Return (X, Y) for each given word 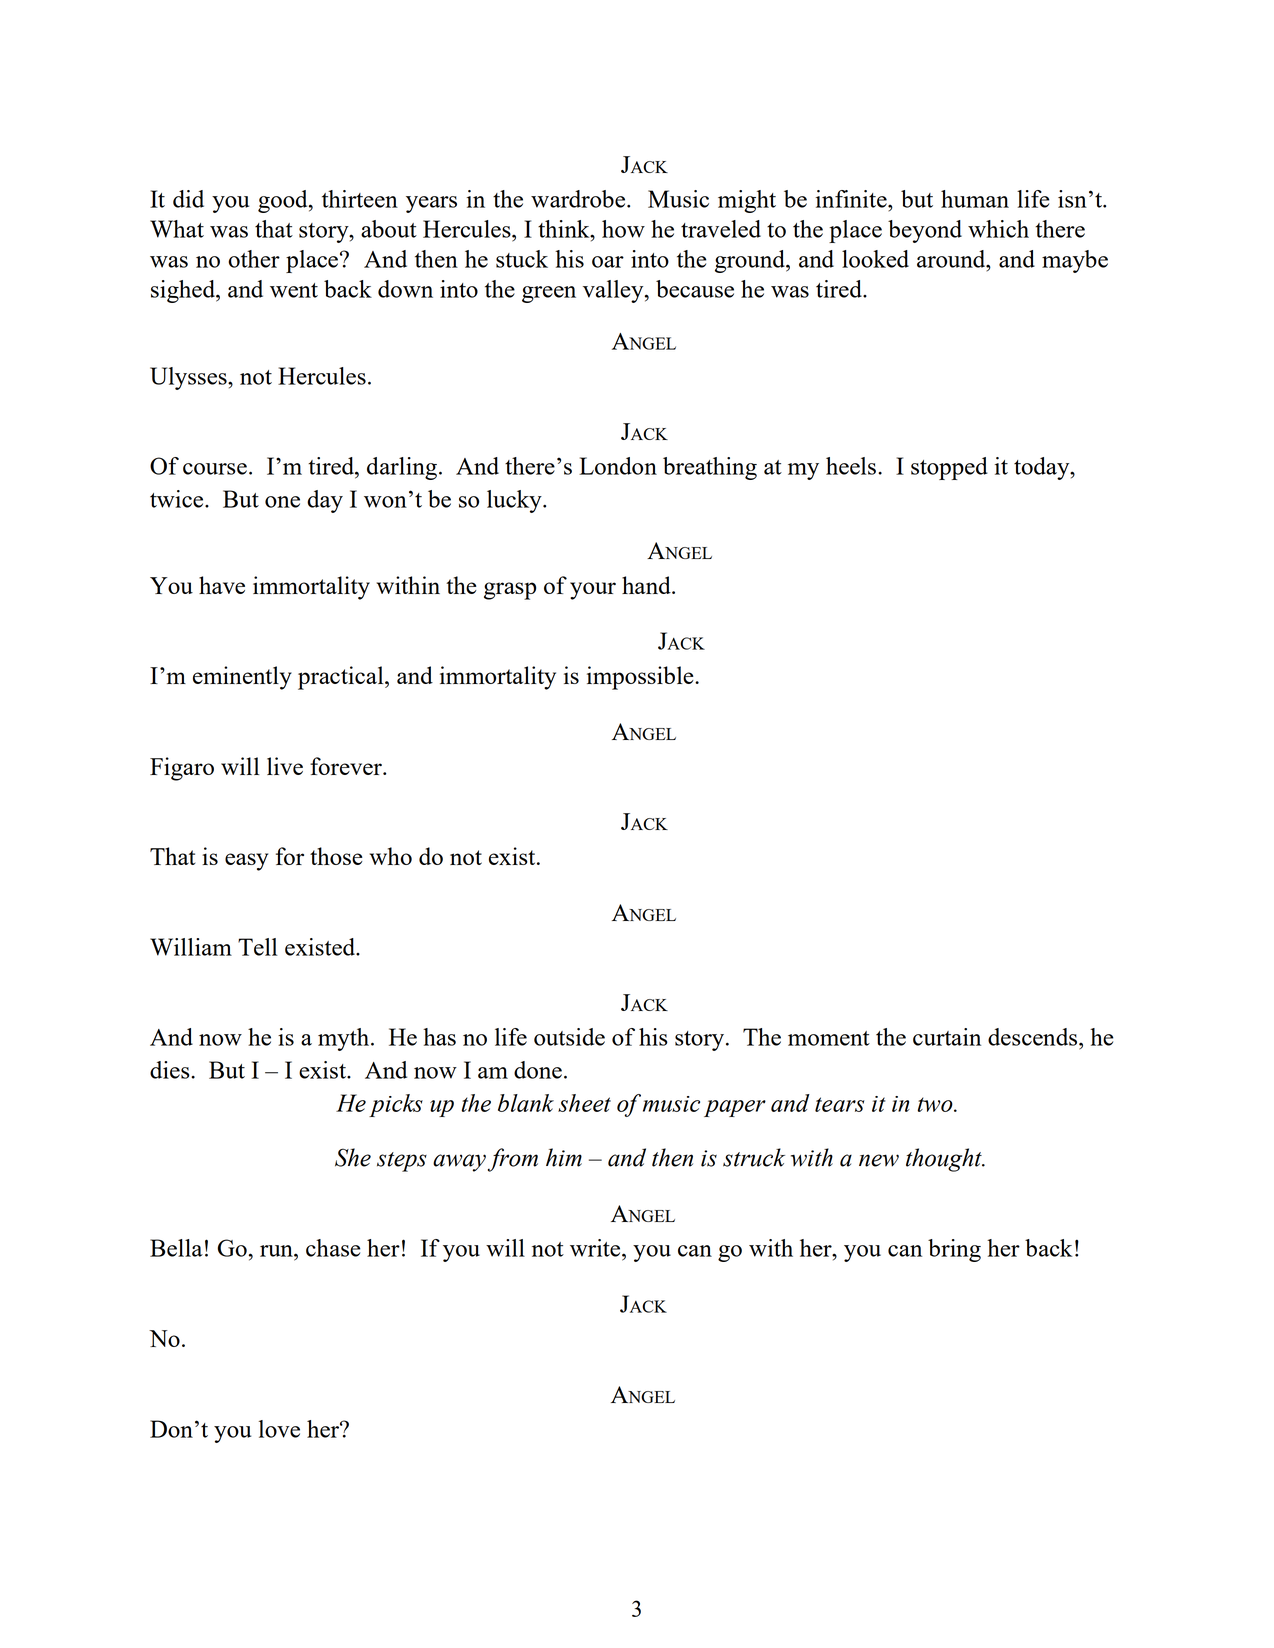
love (279, 1429)
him (564, 1157)
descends (1034, 1038)
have (222, 585)
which (998, 229)
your (593, 591)
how (623, 229)
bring (954, 1250)
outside (569, 1037)
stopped (949, 468)
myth (345, 1039)
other (254, 259)
